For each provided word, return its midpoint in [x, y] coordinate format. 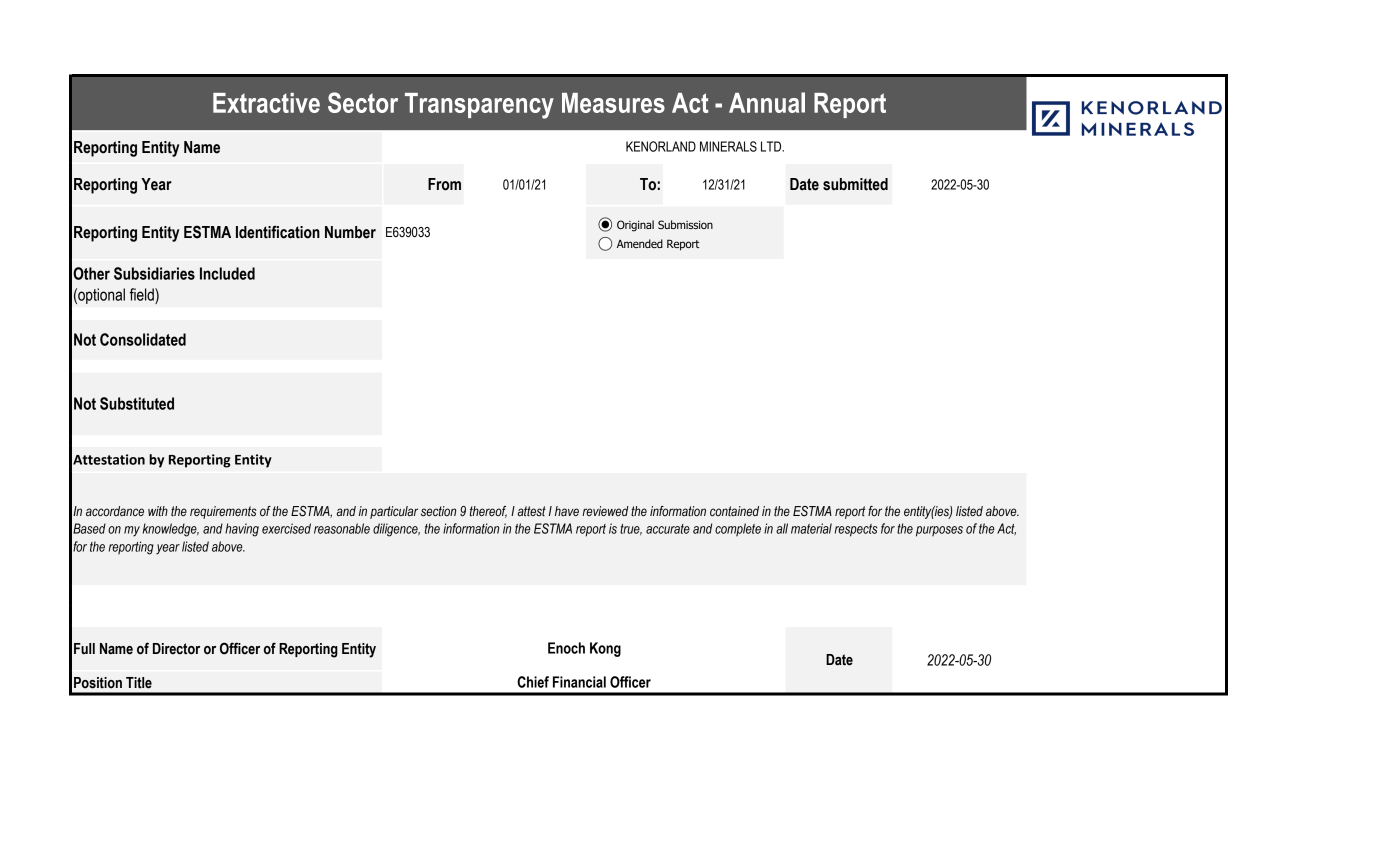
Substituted [137, 403]
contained [734, 511]
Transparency [479, 106]
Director [176, 649]
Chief [533, 682]
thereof [488, 512]
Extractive [266, 103]
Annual [767, 102]
